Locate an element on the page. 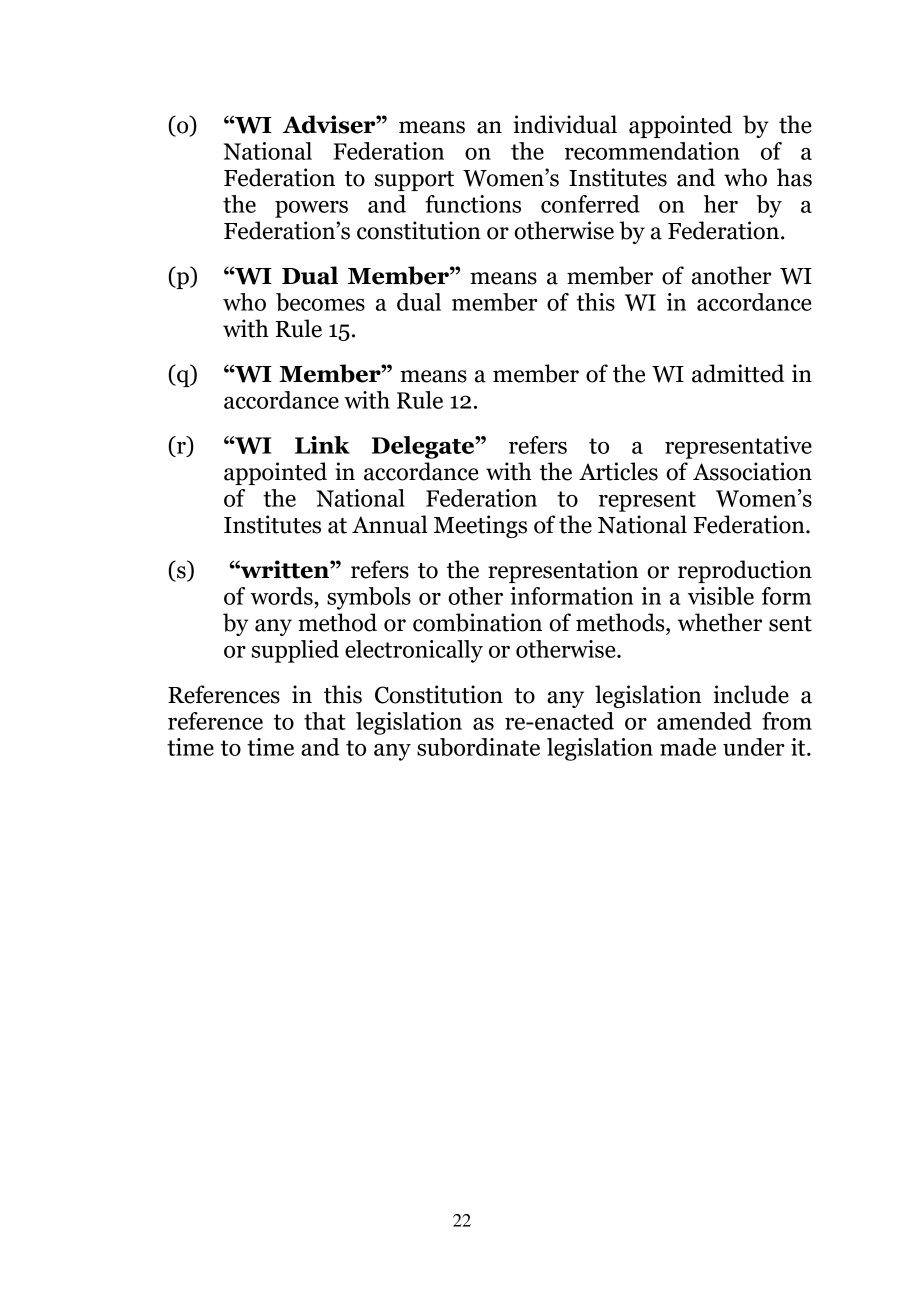 The width and height of the page is (924, 1307). conferred is located at coordinates (590, 204).
